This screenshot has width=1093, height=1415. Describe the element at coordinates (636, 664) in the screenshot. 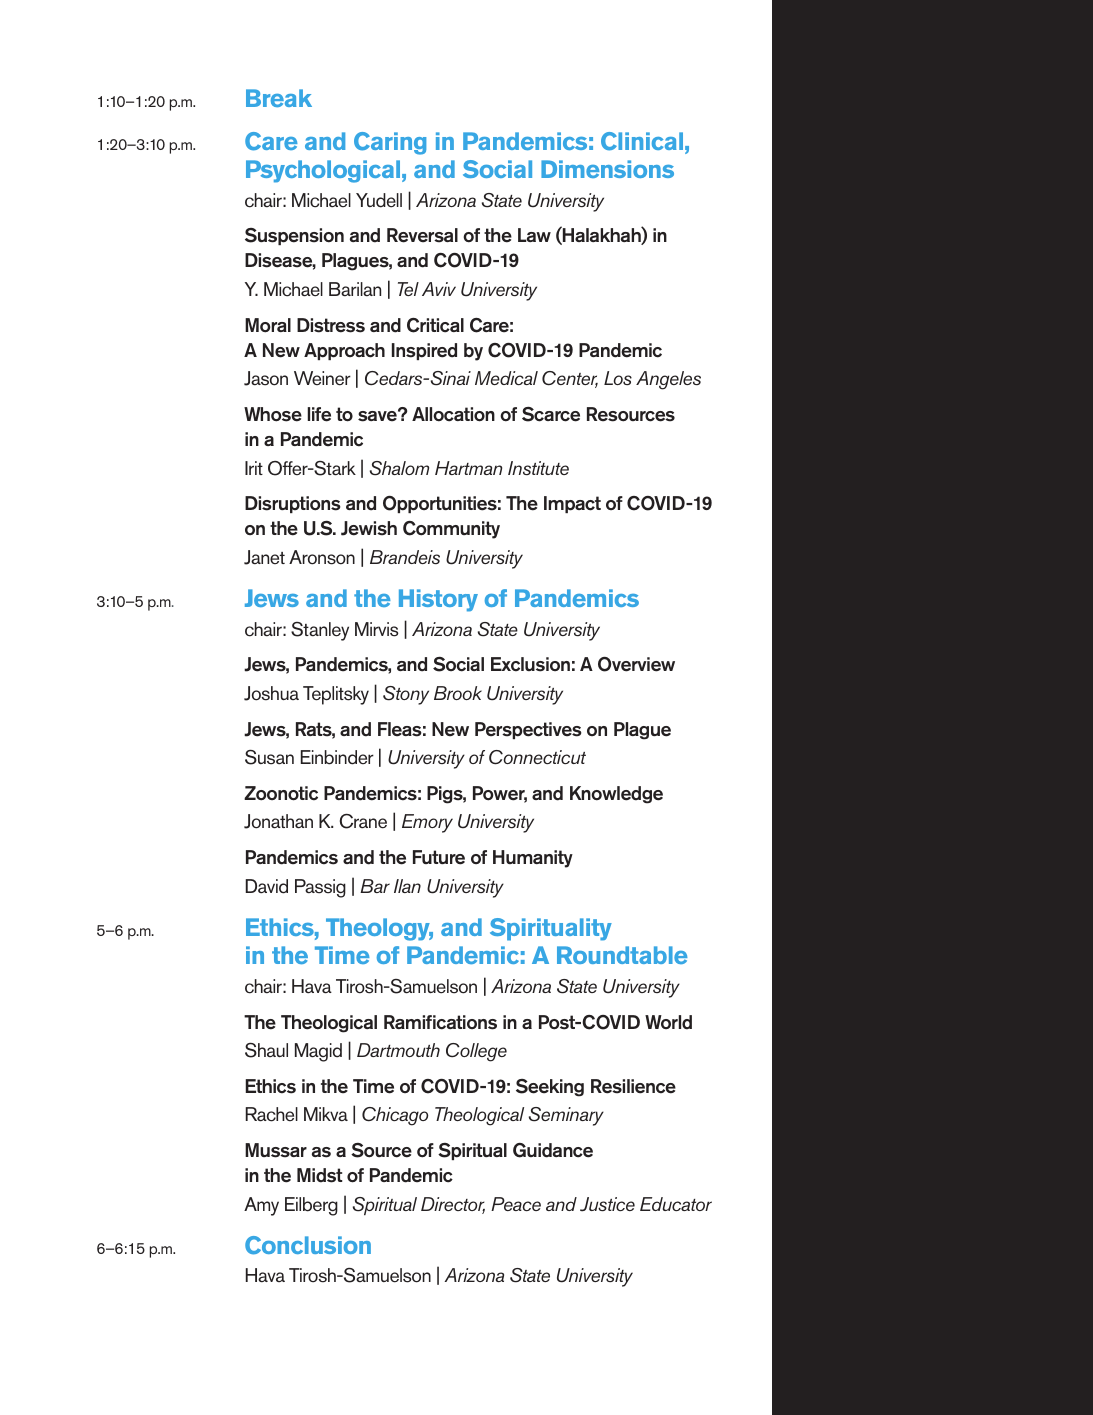

I see `Overview` at that location.
